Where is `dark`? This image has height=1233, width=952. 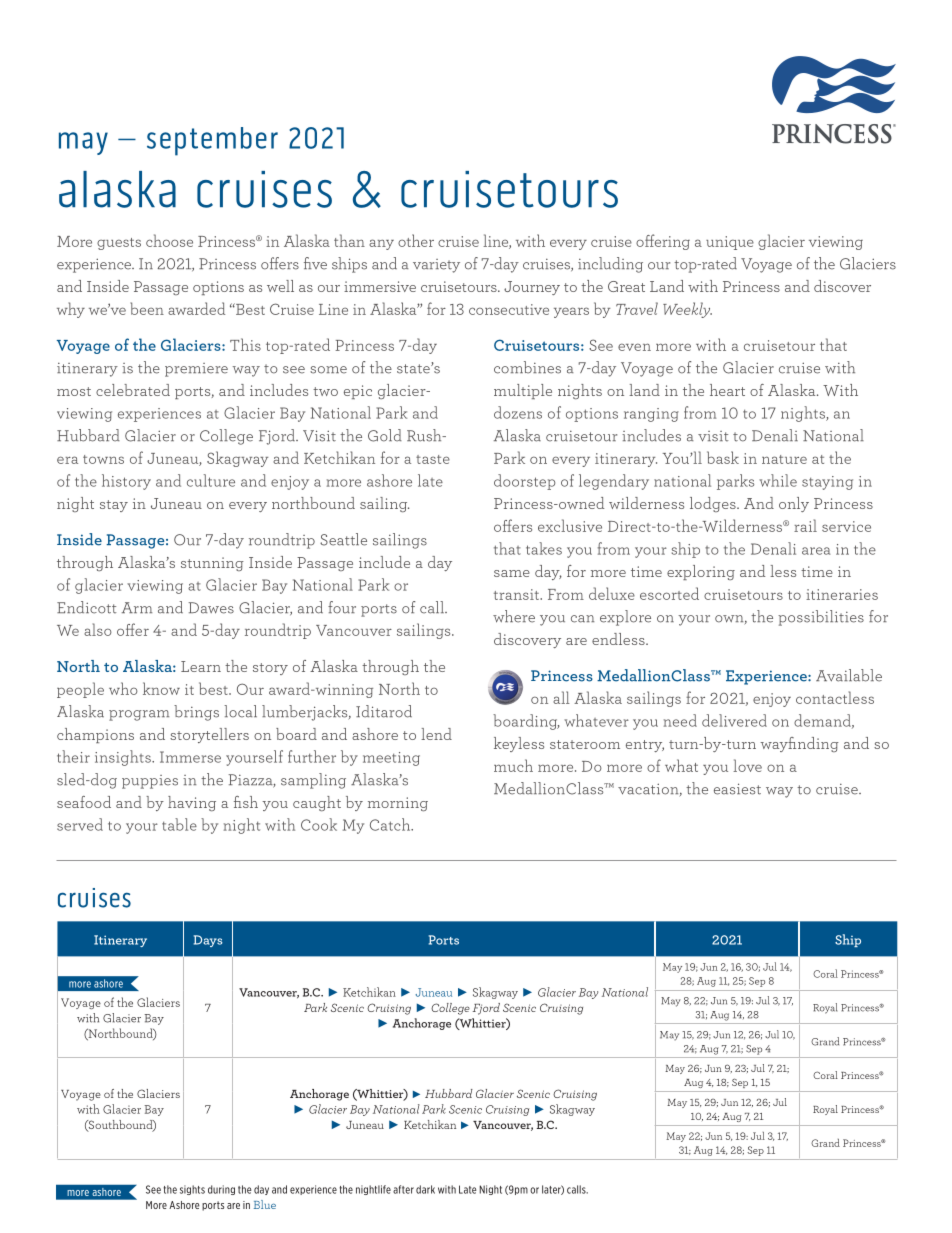
dark is located at coordinates (425, 1189).
